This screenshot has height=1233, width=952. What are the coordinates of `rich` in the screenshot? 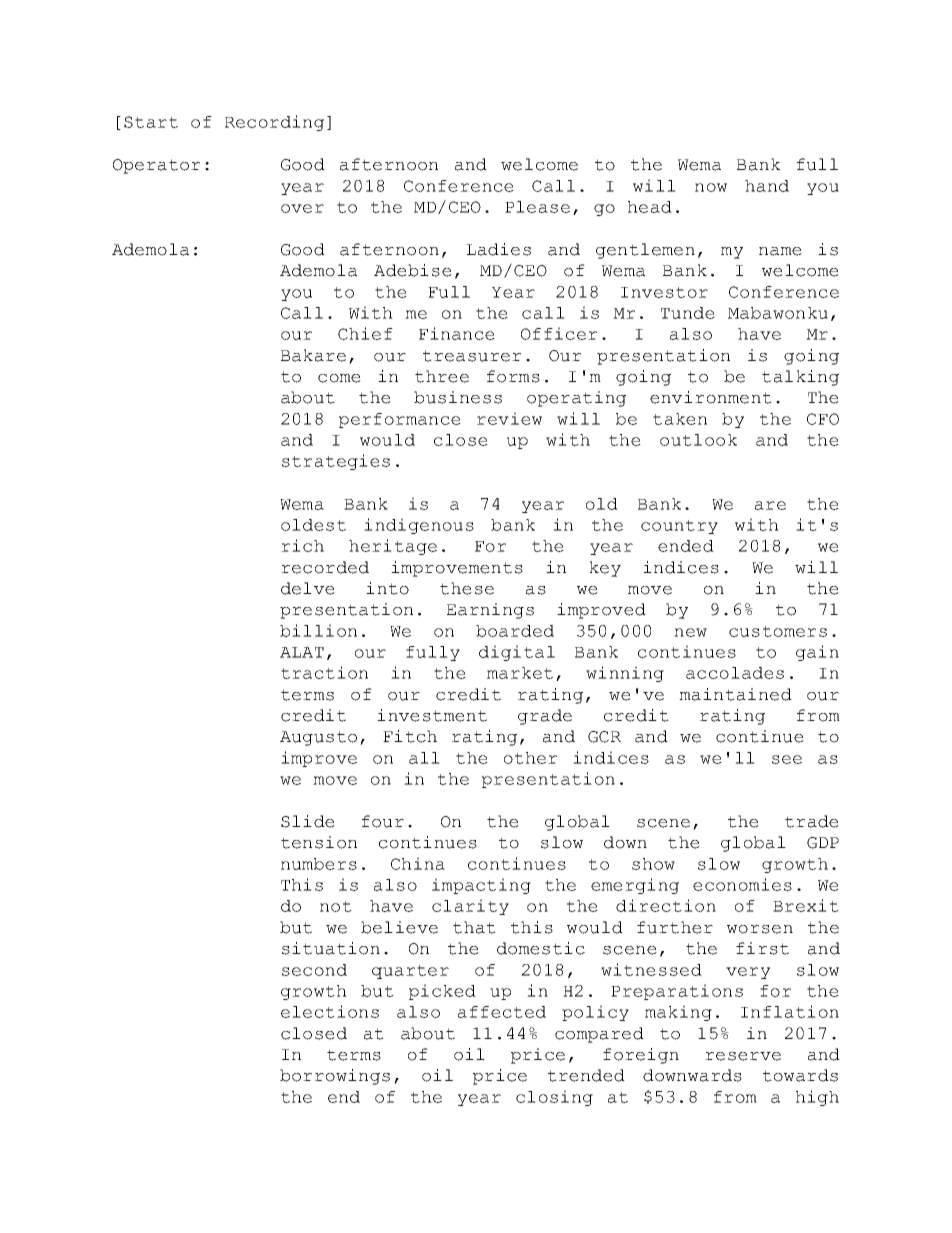 It's located at (302, 545).
